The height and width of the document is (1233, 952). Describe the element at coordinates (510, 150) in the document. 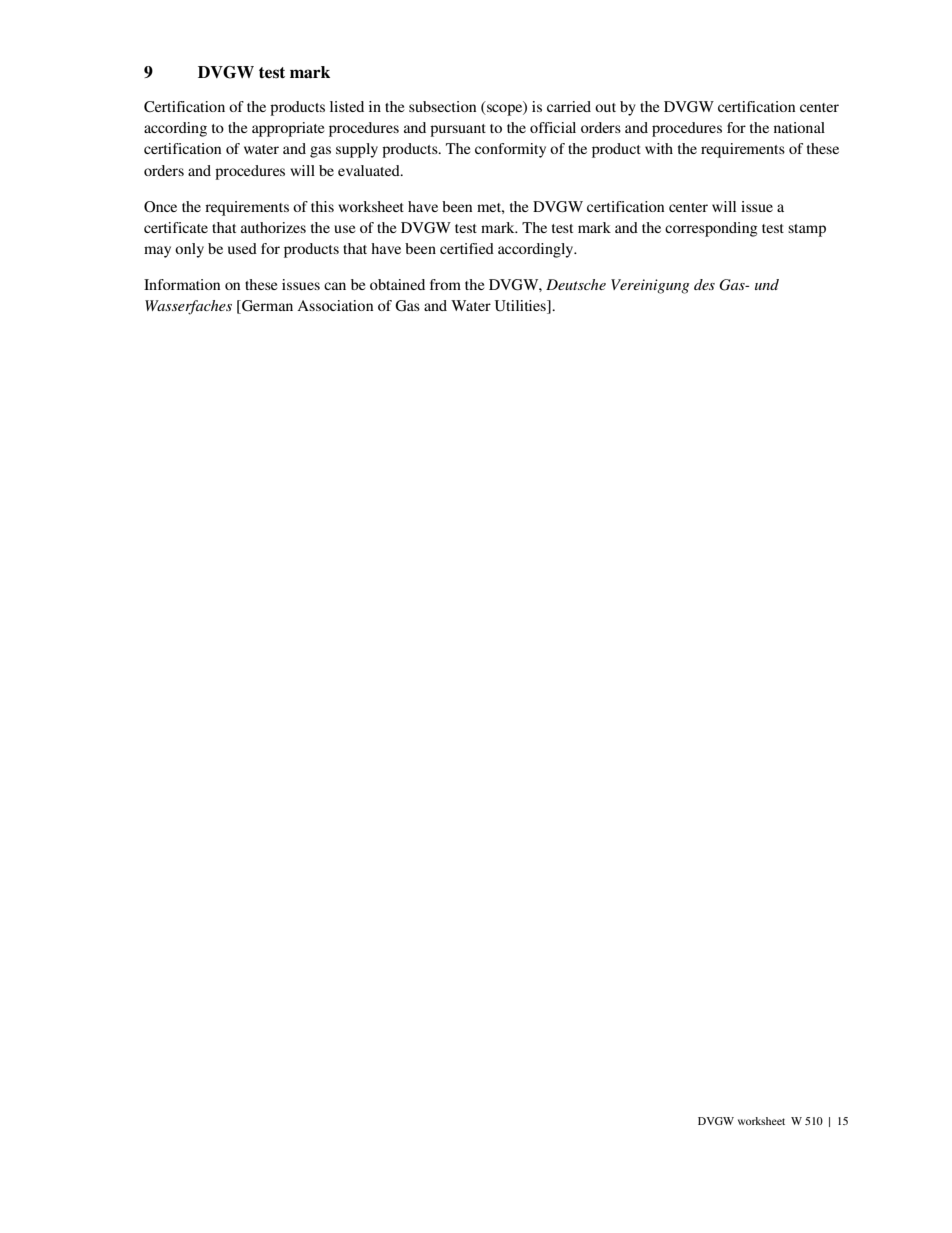

I see `conformity` at that location.
